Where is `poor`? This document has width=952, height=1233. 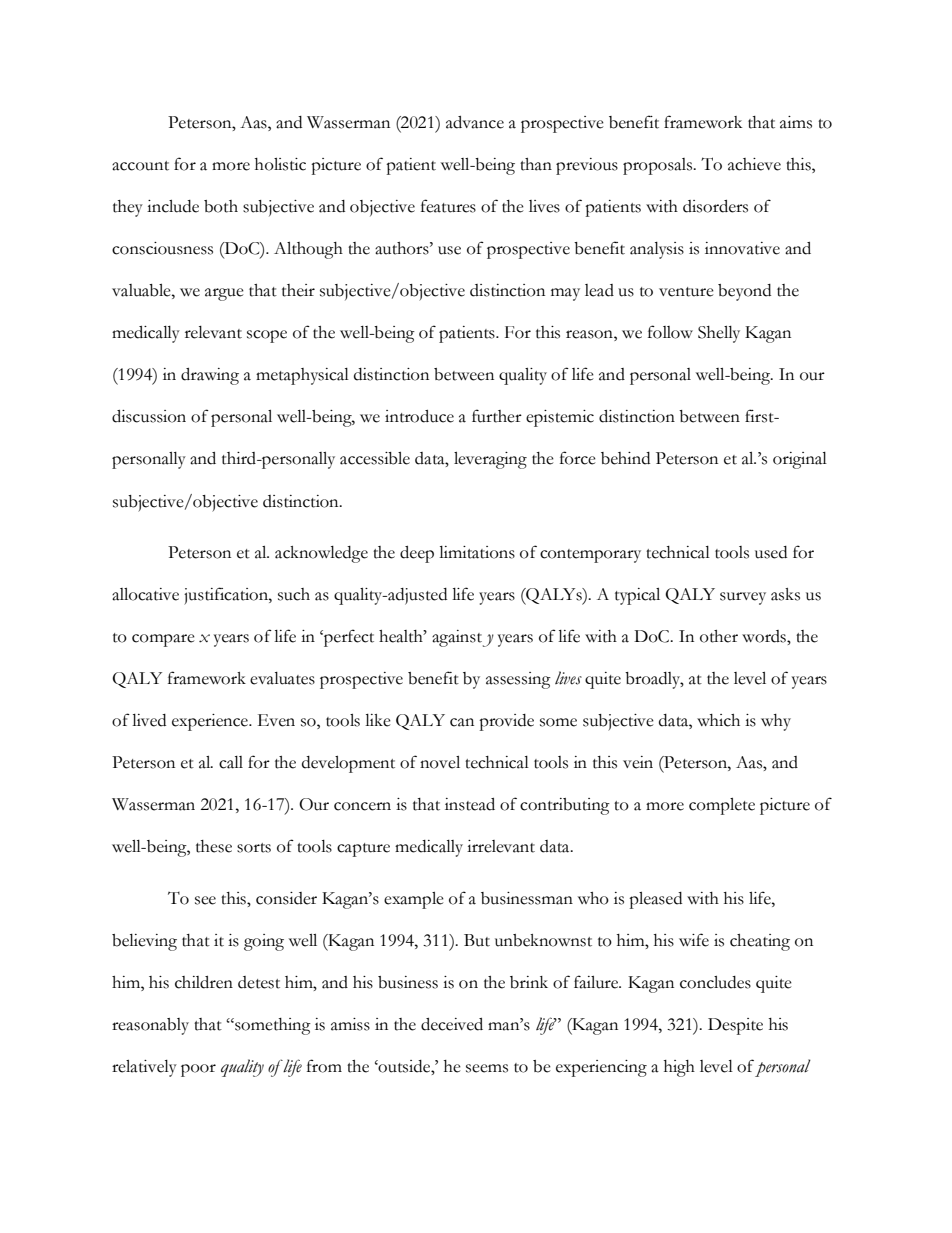
poor is located at coordinates (198, 1070).
